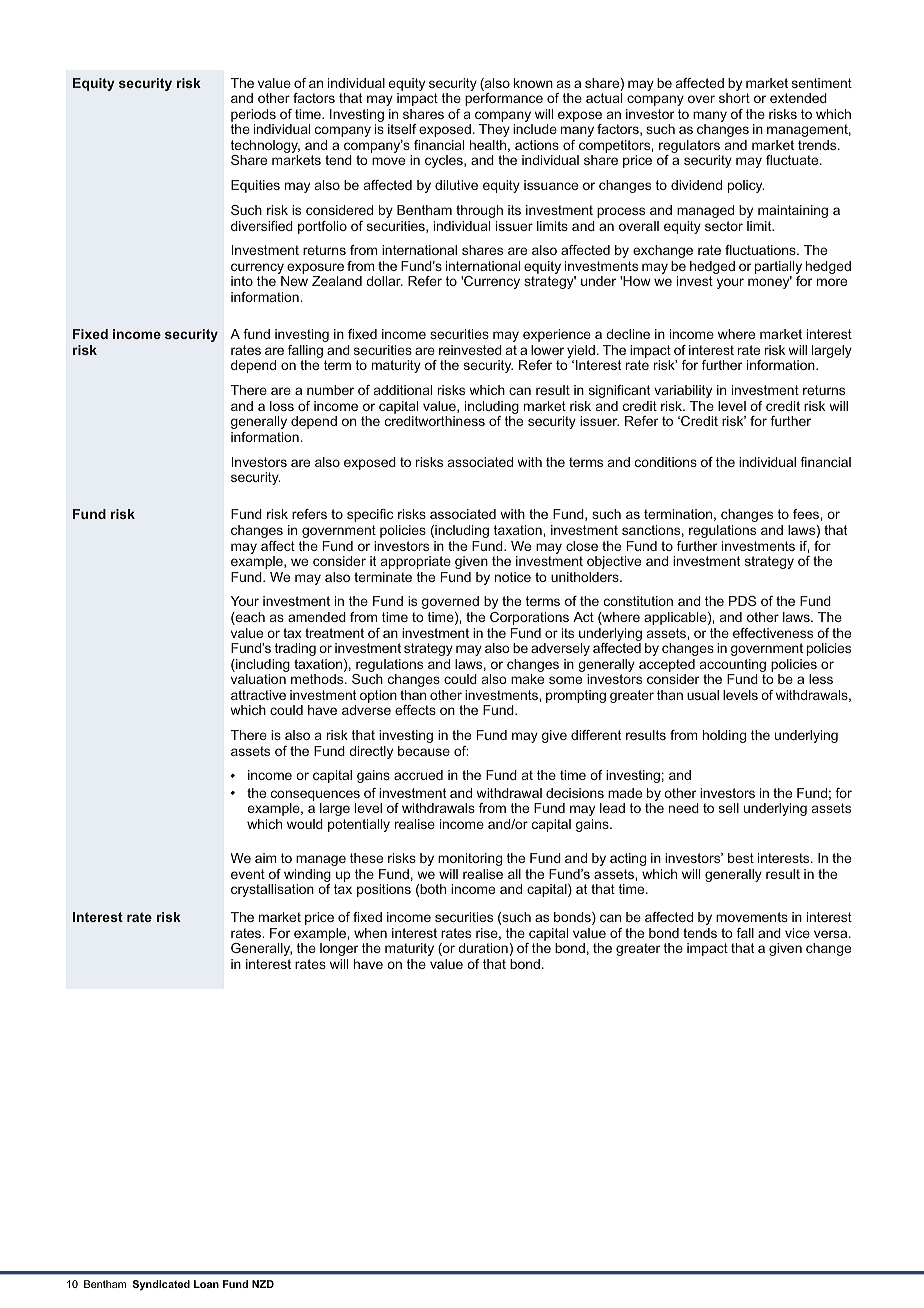 The height and width of the page is (1308, 924). I want to click on valuation, so click(258, 679).
